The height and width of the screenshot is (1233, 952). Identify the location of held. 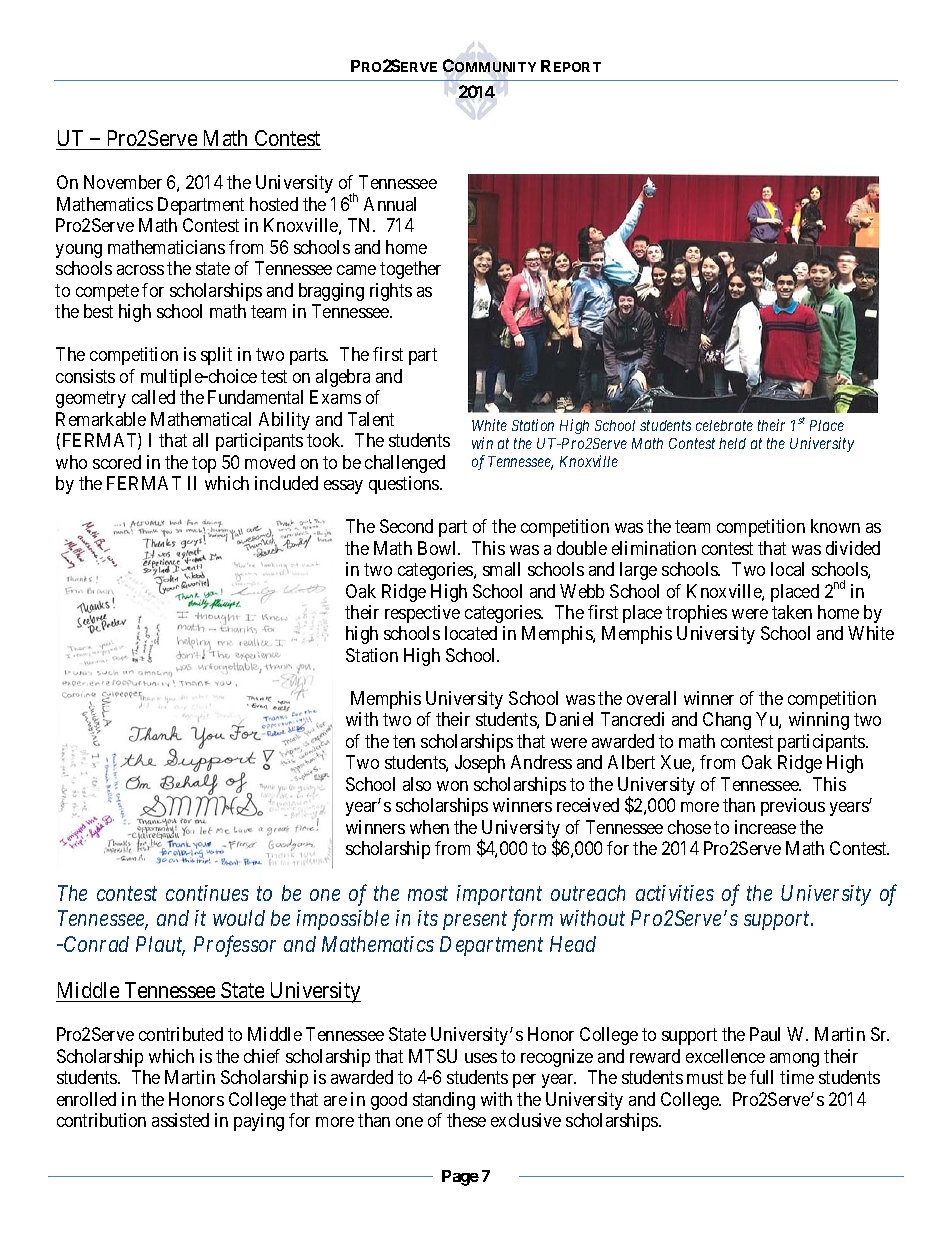
(732, 443).
